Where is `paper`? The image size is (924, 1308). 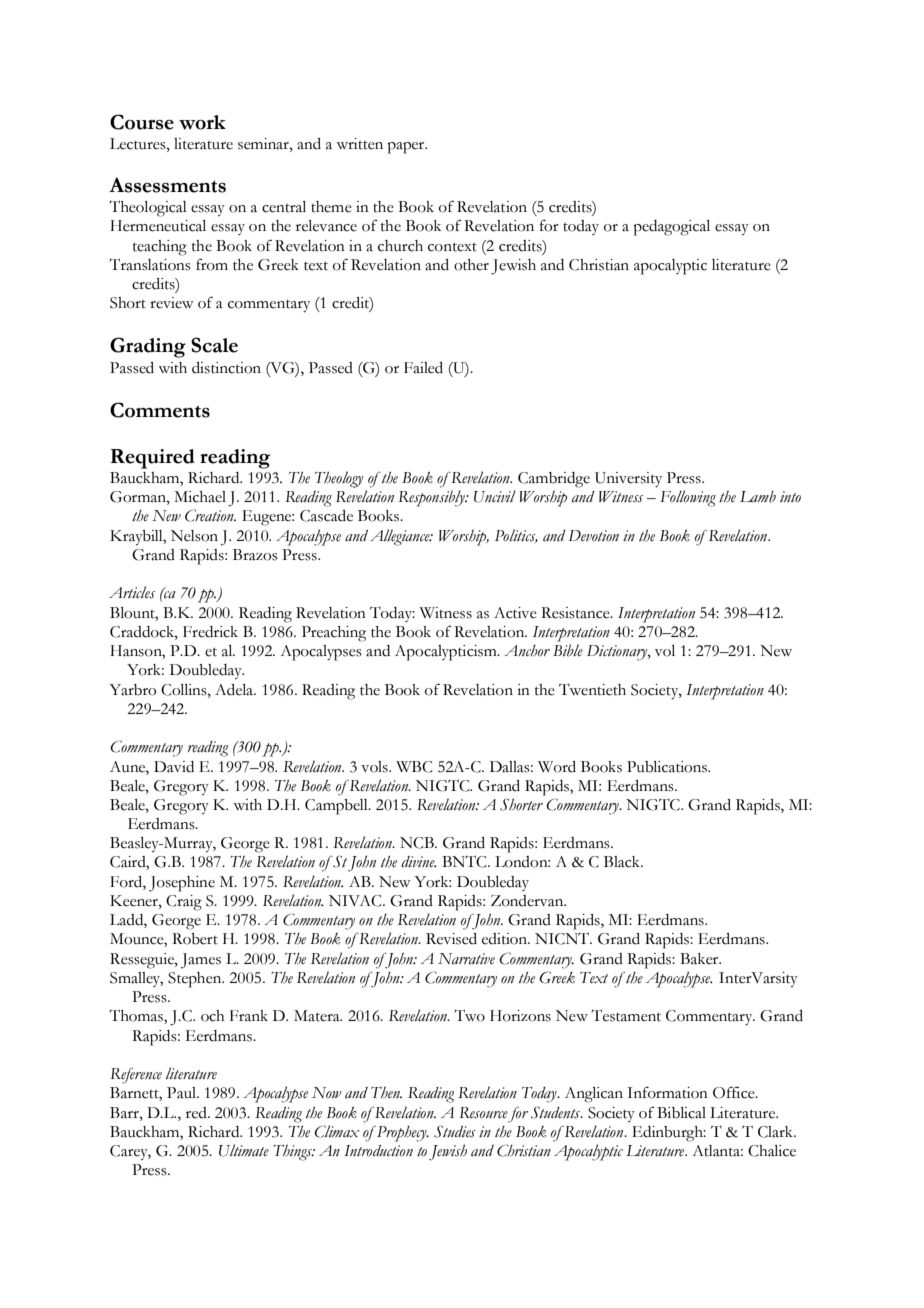 paper is located at coordinates (407, 148).
